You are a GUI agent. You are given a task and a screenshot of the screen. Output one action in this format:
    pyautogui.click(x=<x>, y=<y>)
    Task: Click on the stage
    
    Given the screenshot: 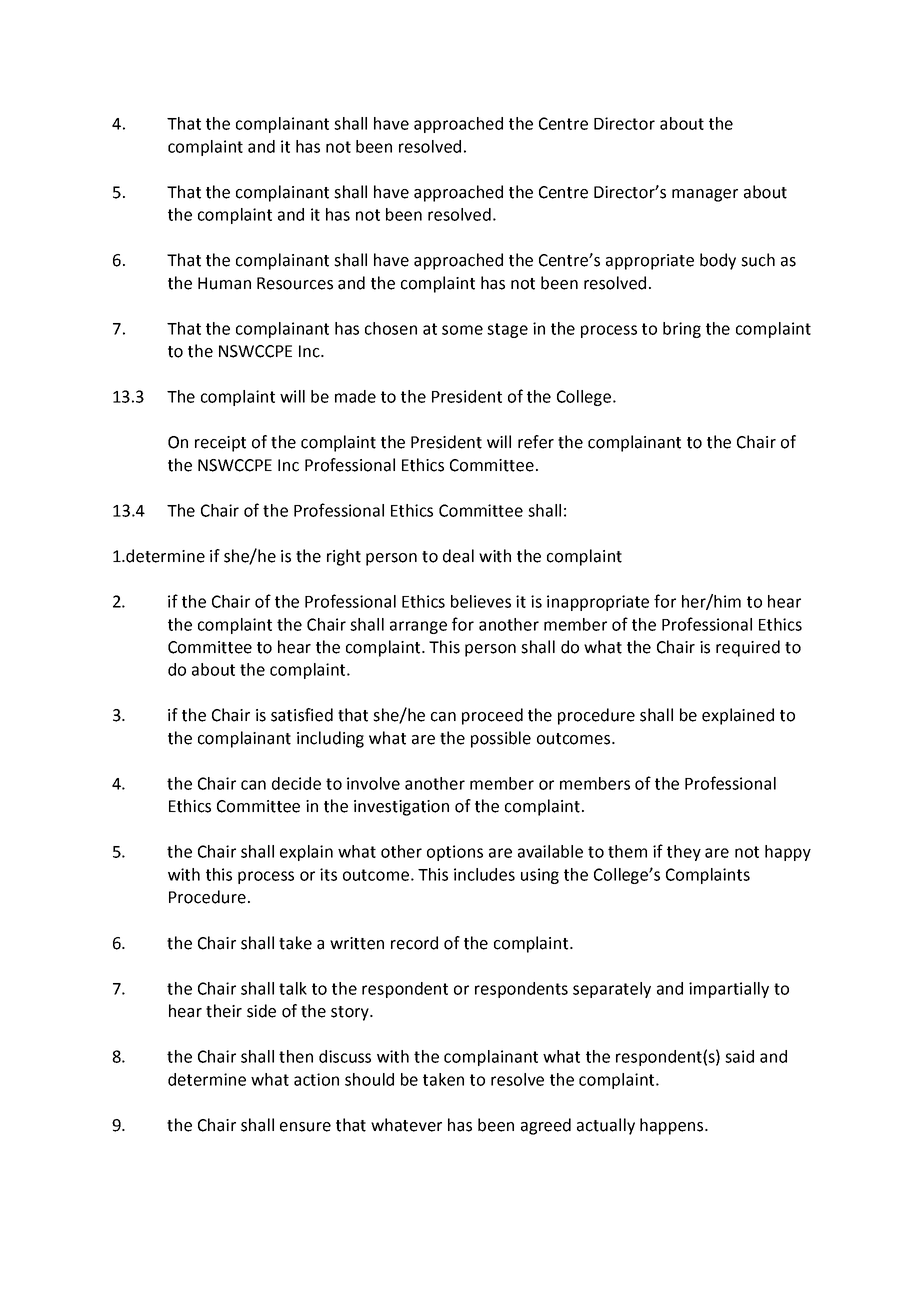 What is the action you would take?
    pyautogui.click(x=507, y=330)
